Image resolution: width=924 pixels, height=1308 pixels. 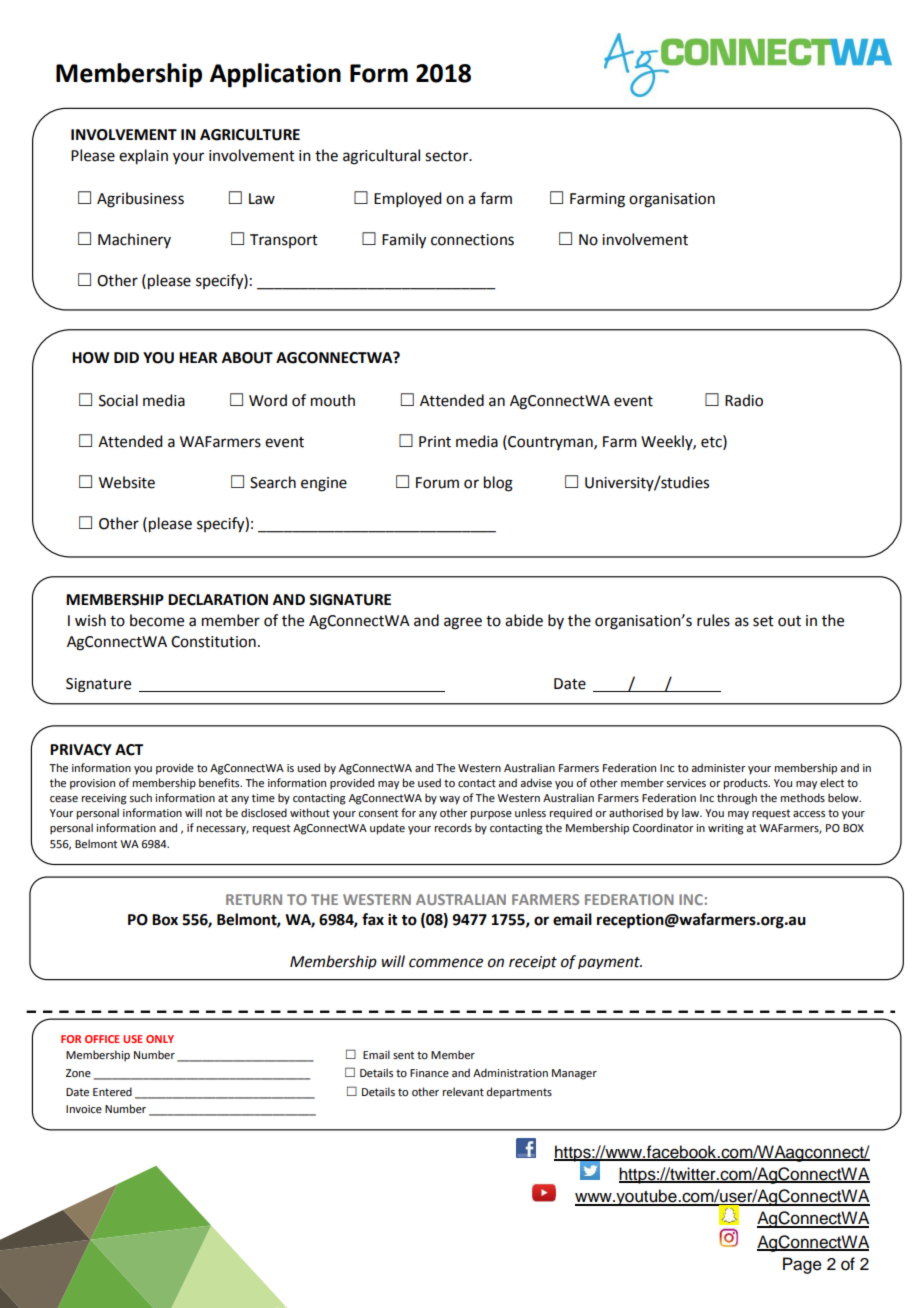 I want to click on agree, so click(x=463, y=623).
